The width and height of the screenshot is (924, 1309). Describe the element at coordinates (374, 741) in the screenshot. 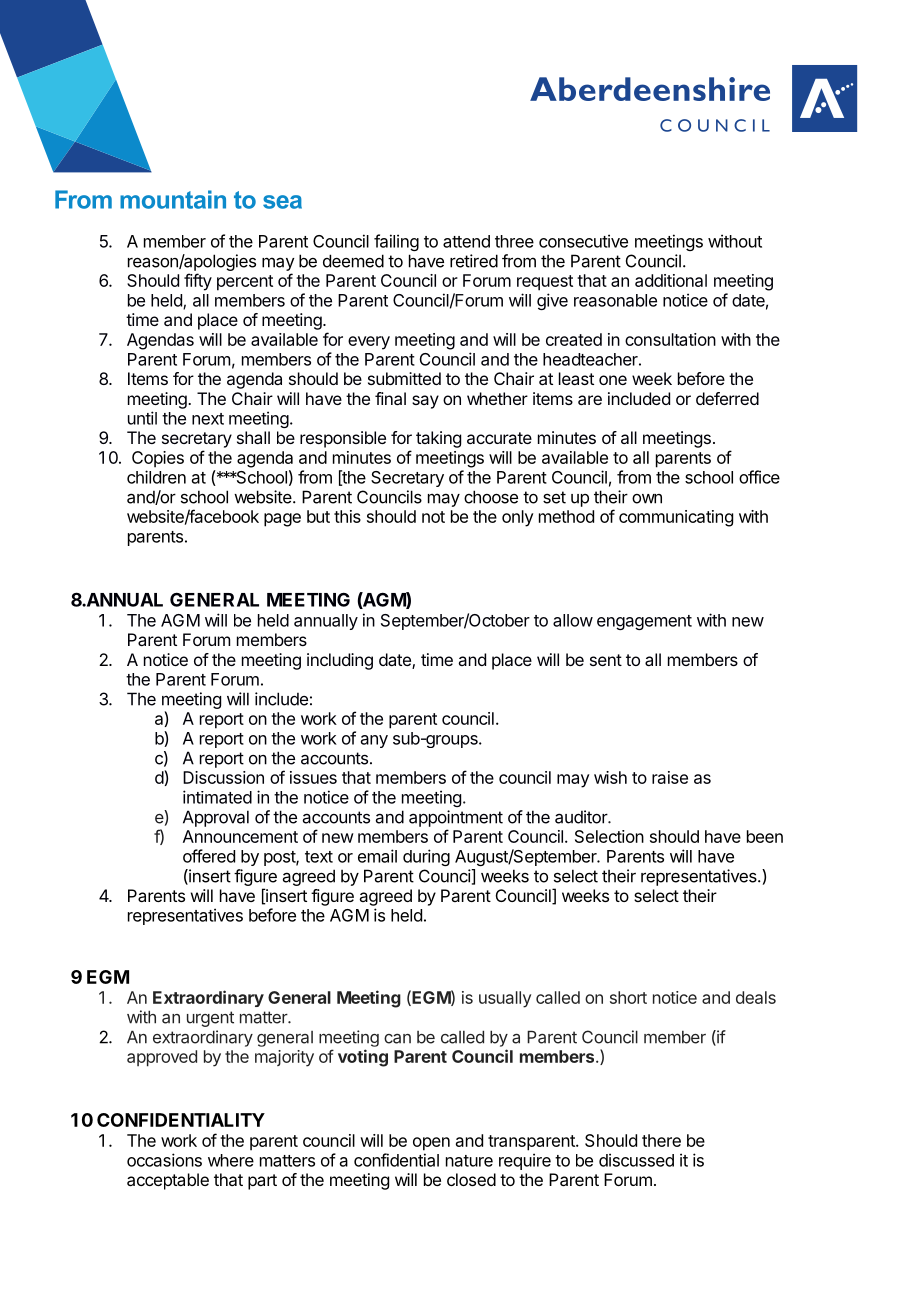

I see `any` at that location.
